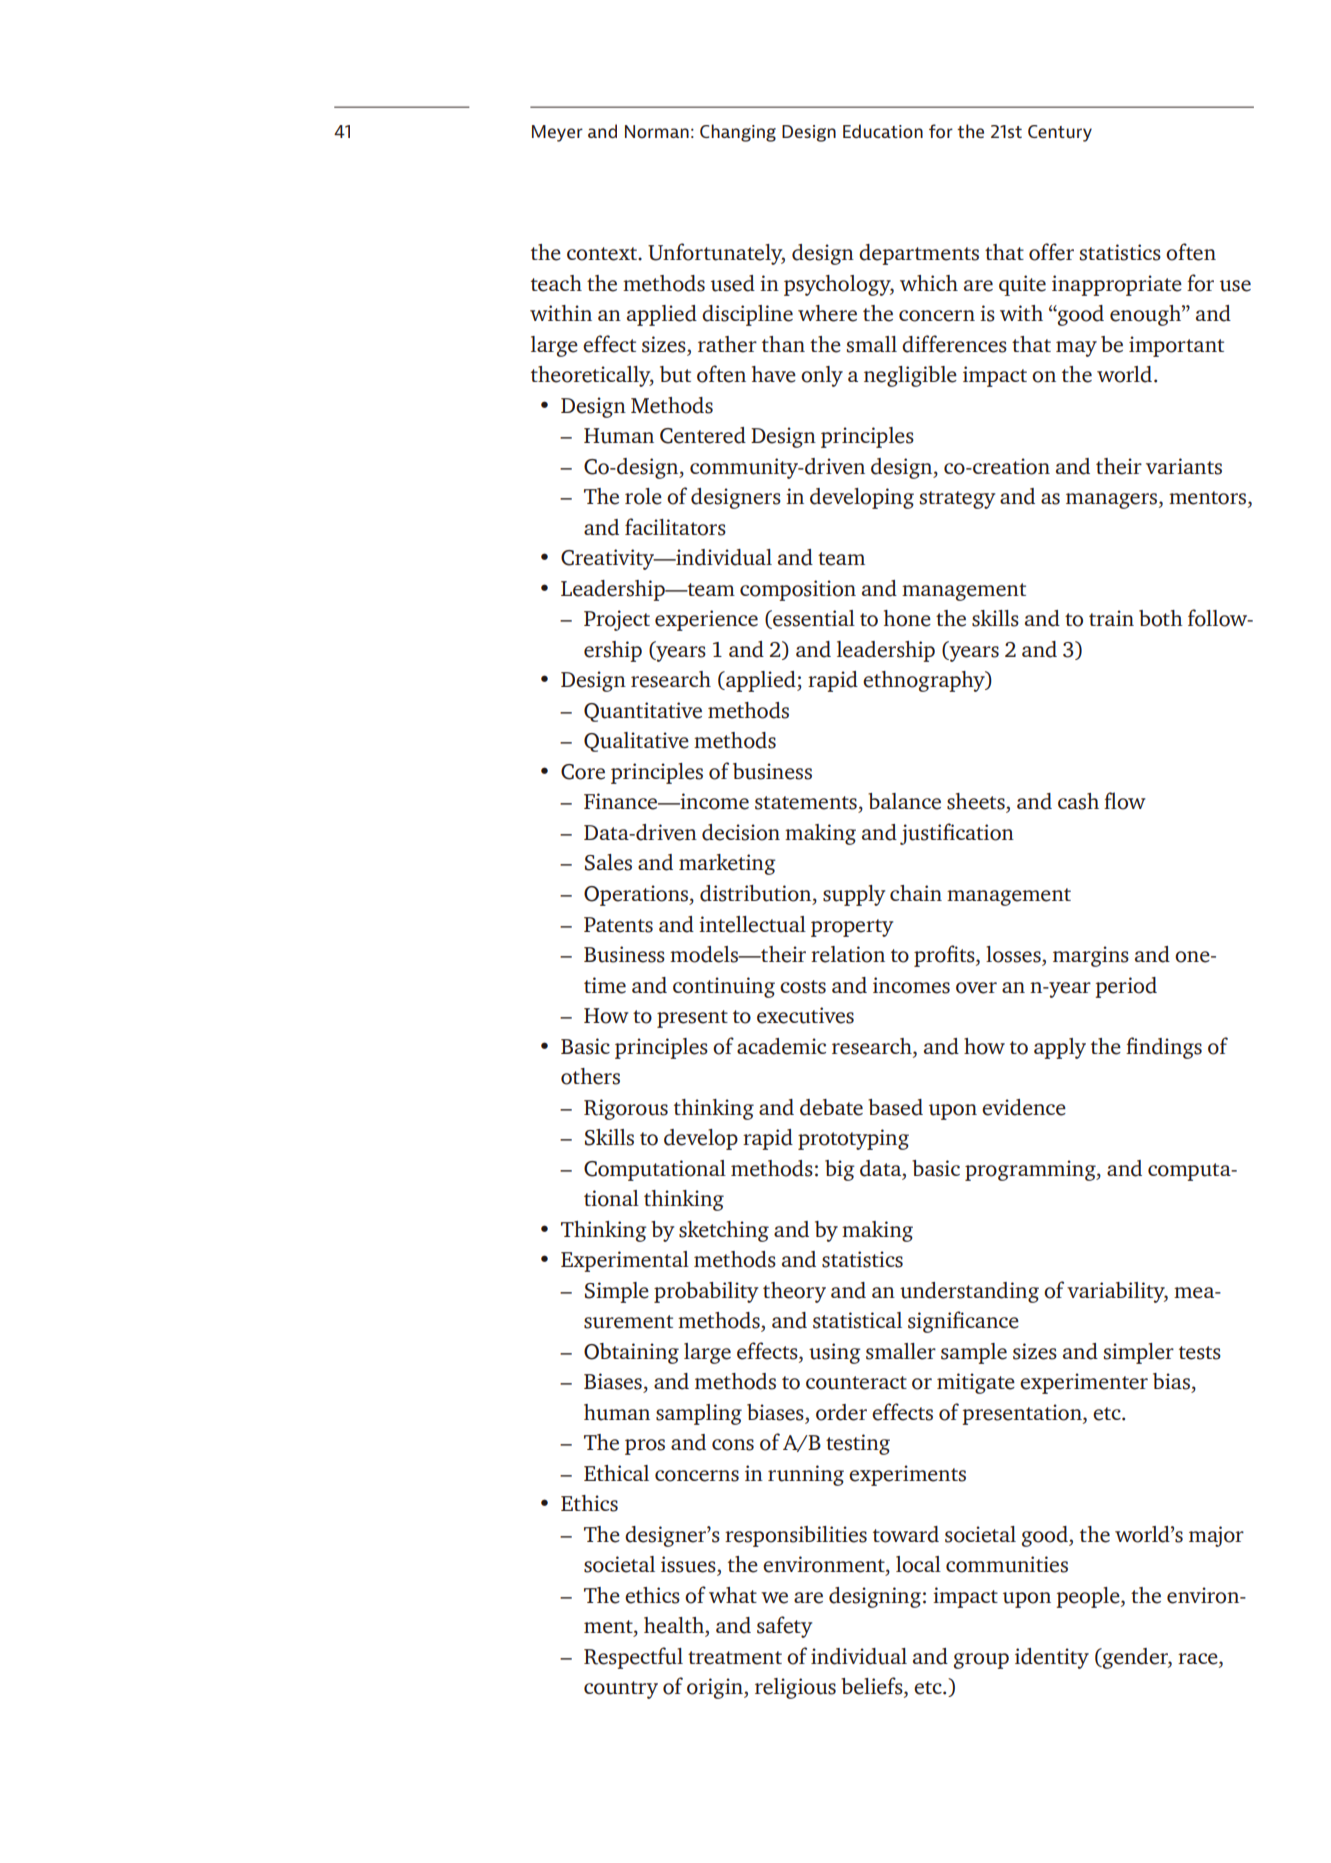 The height and width of the page is (1863, 1331). Describe the element at coordinates (1091, 956) in the page. I see `margins` at that location.
